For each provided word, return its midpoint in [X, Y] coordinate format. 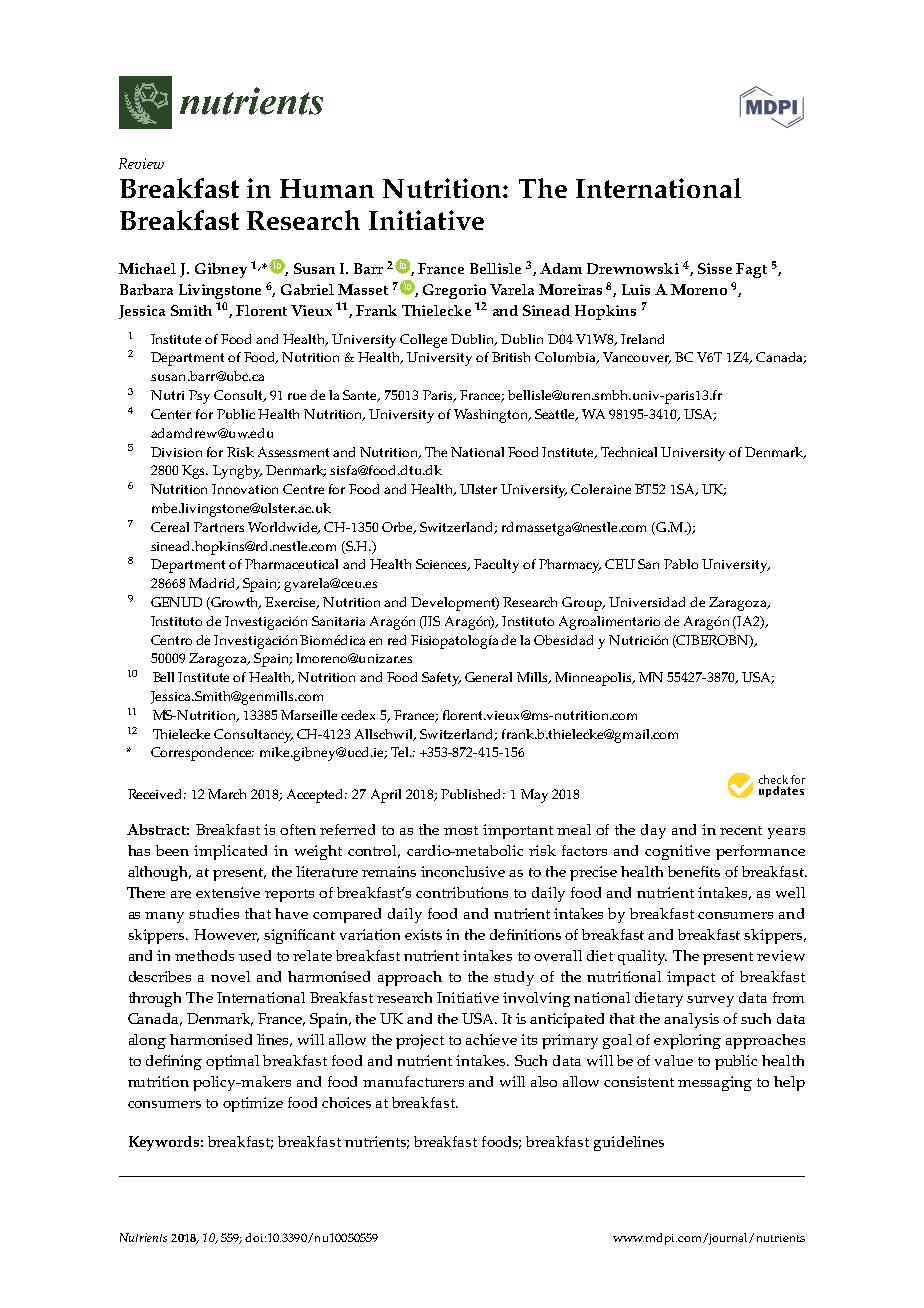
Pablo [681, 564]
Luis [636, 289]
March [227, 794]
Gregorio [454, 291]
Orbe [398, 528]
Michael [147, 268]
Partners [219, 527]
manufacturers [413, 1081]
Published [473, 794]
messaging [715, 1083]
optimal [232, 1062]
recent [741, 830]
